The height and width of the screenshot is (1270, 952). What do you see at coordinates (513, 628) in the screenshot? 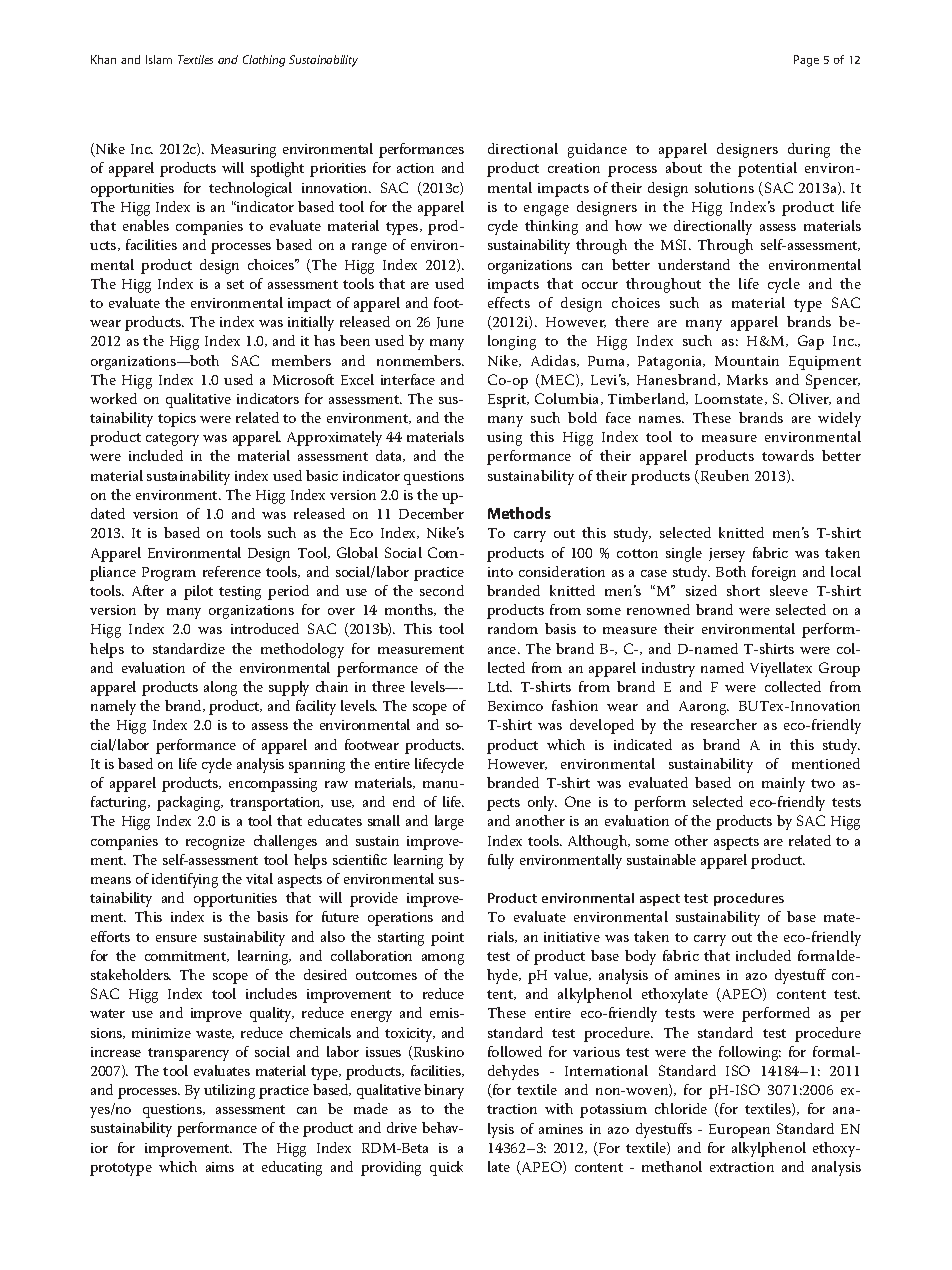
I see `random` at bounding box center [513, 628].
